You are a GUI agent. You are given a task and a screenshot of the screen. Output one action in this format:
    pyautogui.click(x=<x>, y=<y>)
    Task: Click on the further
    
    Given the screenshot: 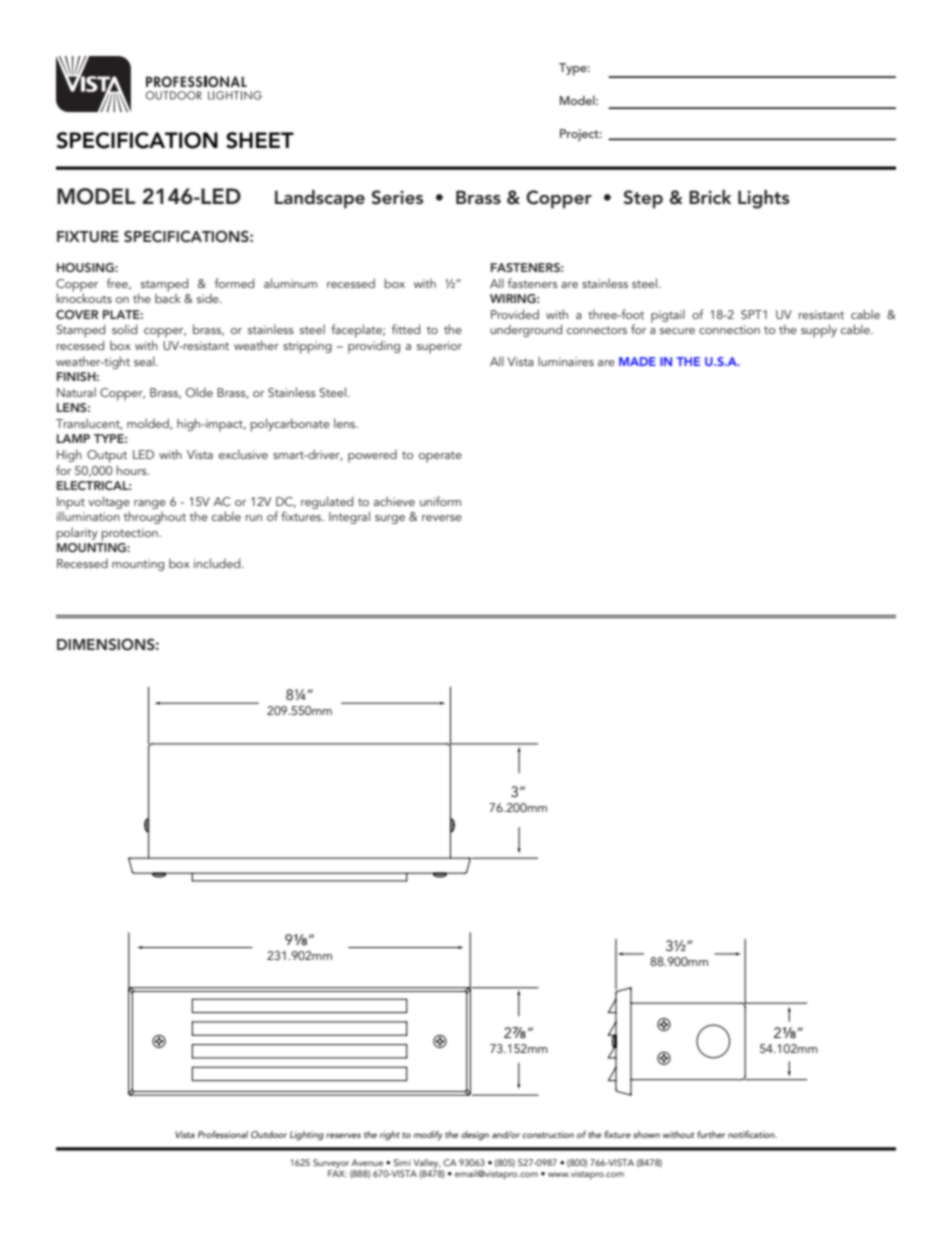 What is the action you would take?
    pyautogui.click(x=711, y=1134)
